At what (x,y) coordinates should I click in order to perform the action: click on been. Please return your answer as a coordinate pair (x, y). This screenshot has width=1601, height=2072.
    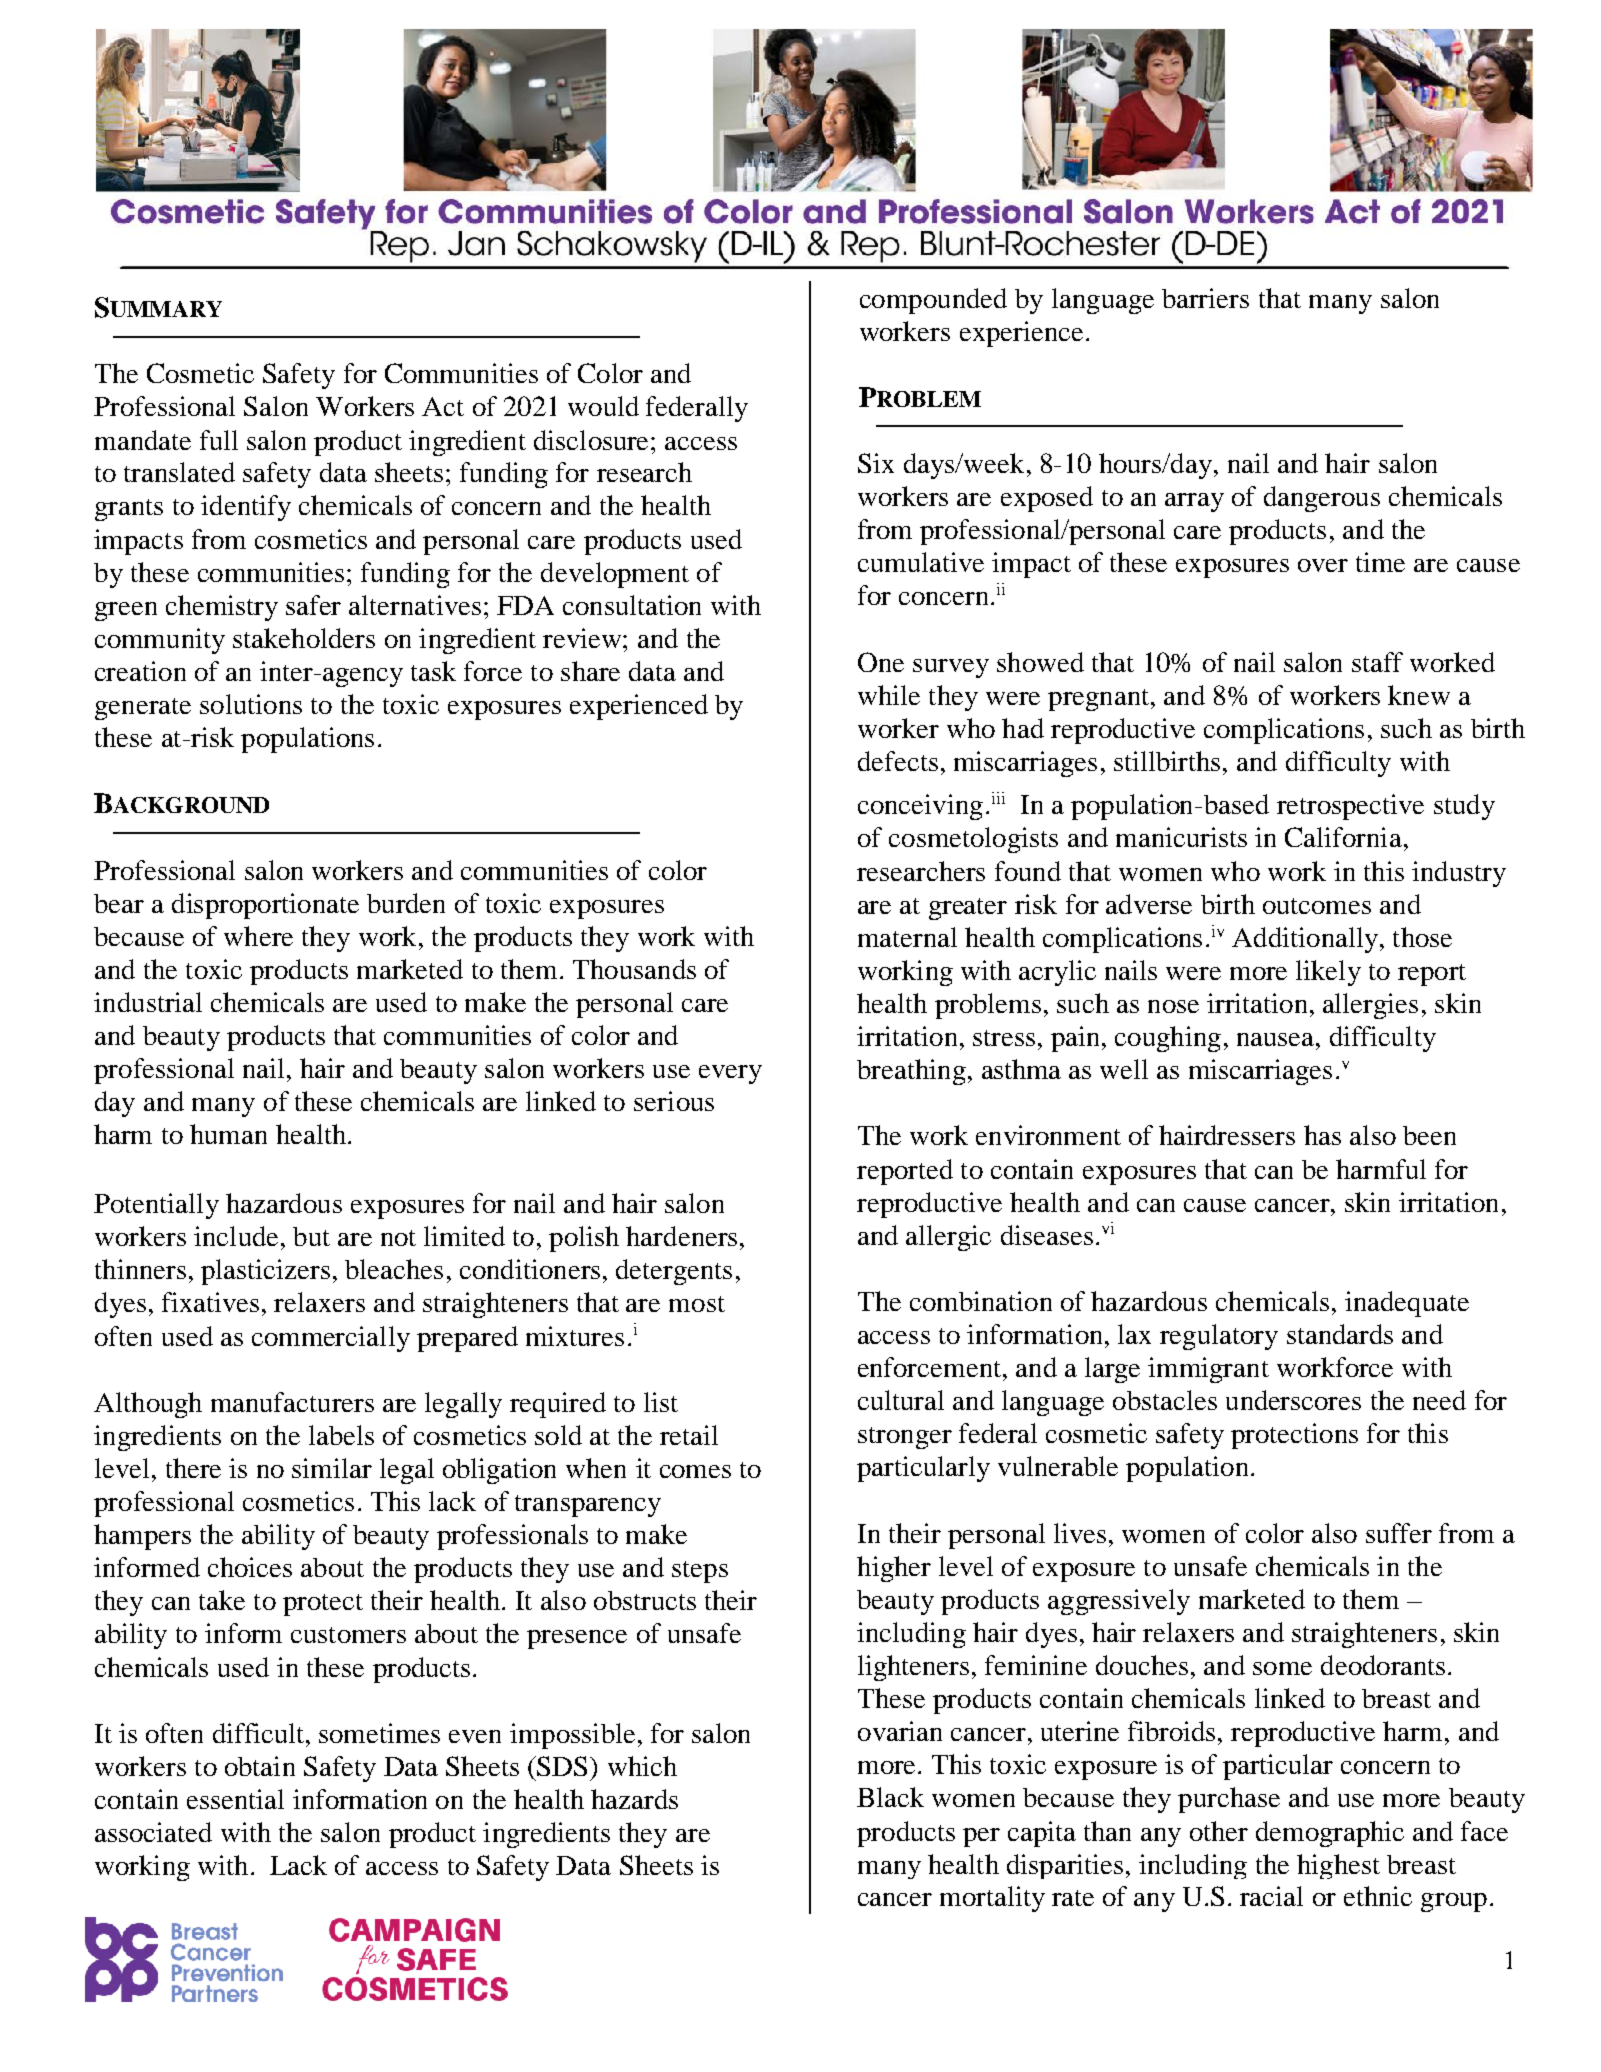
    Looking at the image, I should click on (1429, 1135).
